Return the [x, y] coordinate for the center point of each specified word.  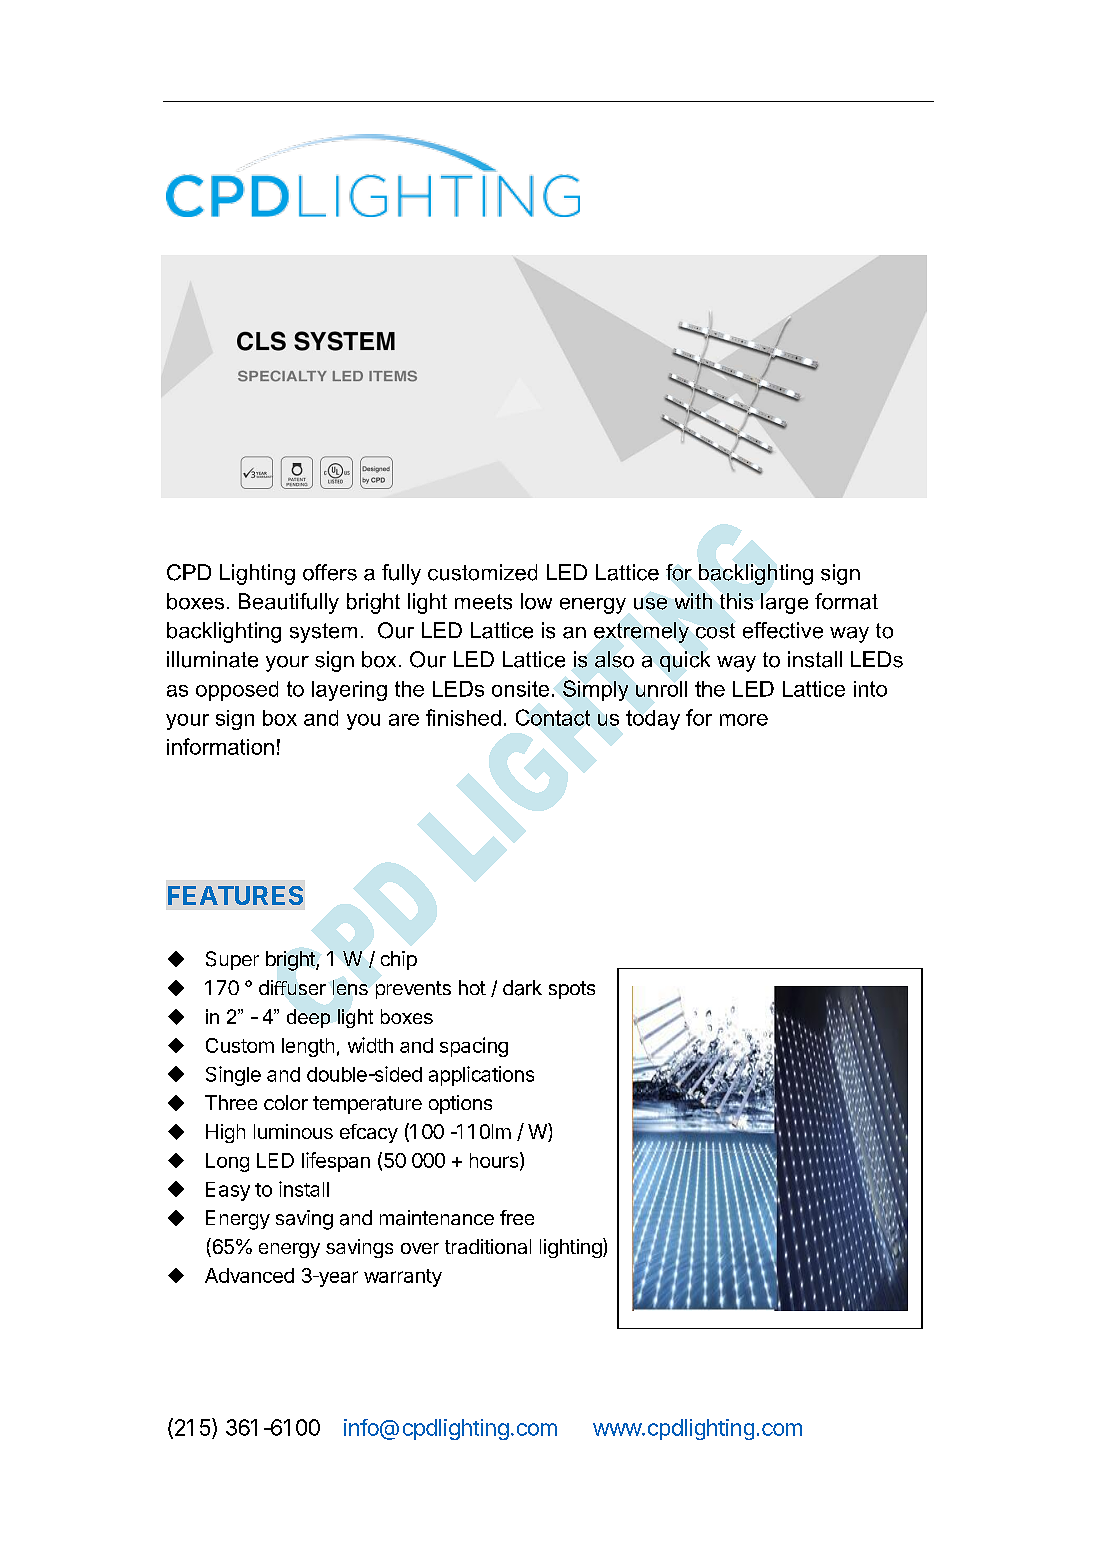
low [536, 601]
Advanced [249, 1275]
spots [572, 990]
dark [522, 988]
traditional [488, 1246]
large [784, 603]
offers [330, 572]
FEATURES [235, 895]
